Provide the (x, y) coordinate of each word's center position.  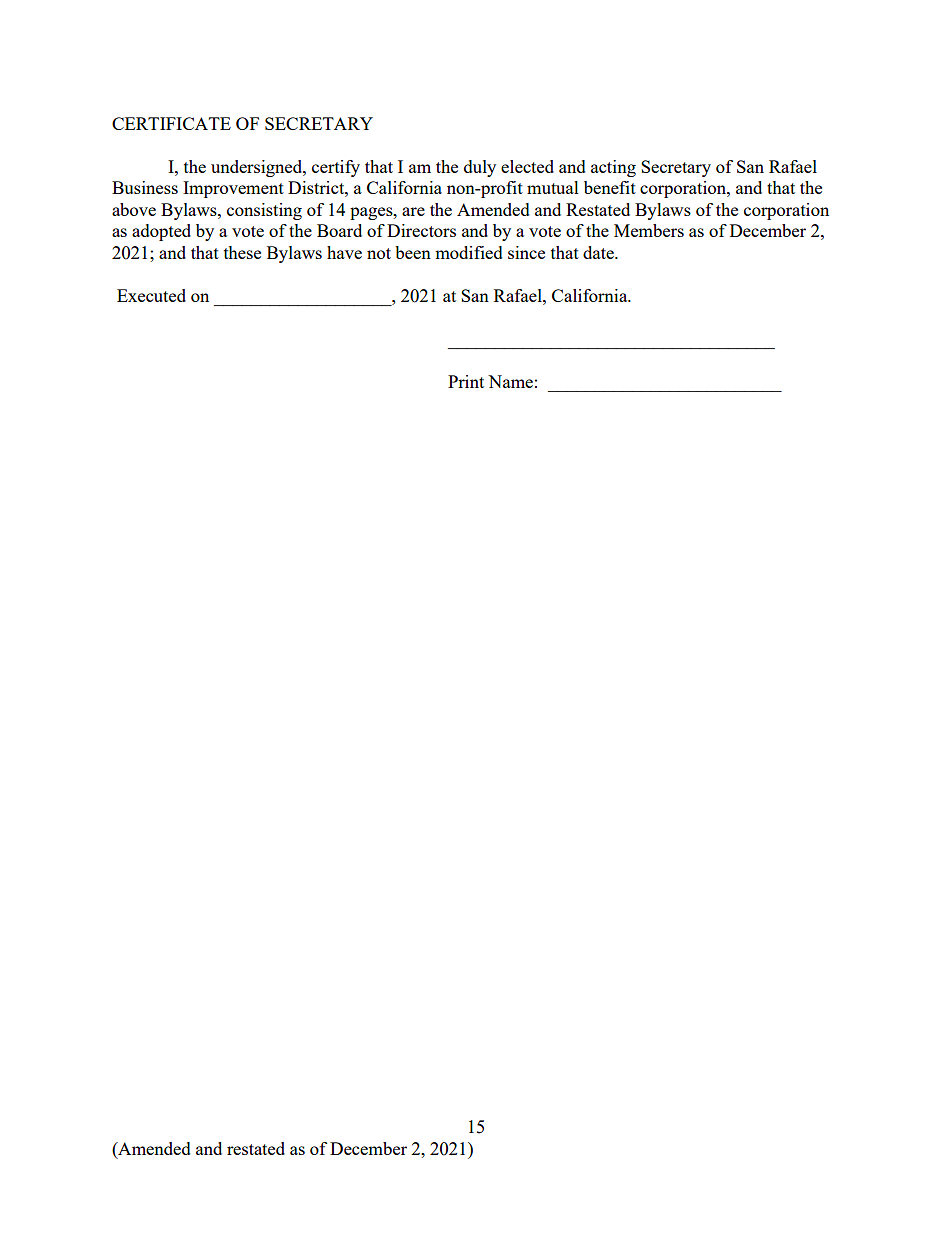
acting (613, 168)
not (379, 253)
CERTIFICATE (171, 123)
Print (466, 381)
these (242, 252)
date (599, 252)
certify (336, 168)
